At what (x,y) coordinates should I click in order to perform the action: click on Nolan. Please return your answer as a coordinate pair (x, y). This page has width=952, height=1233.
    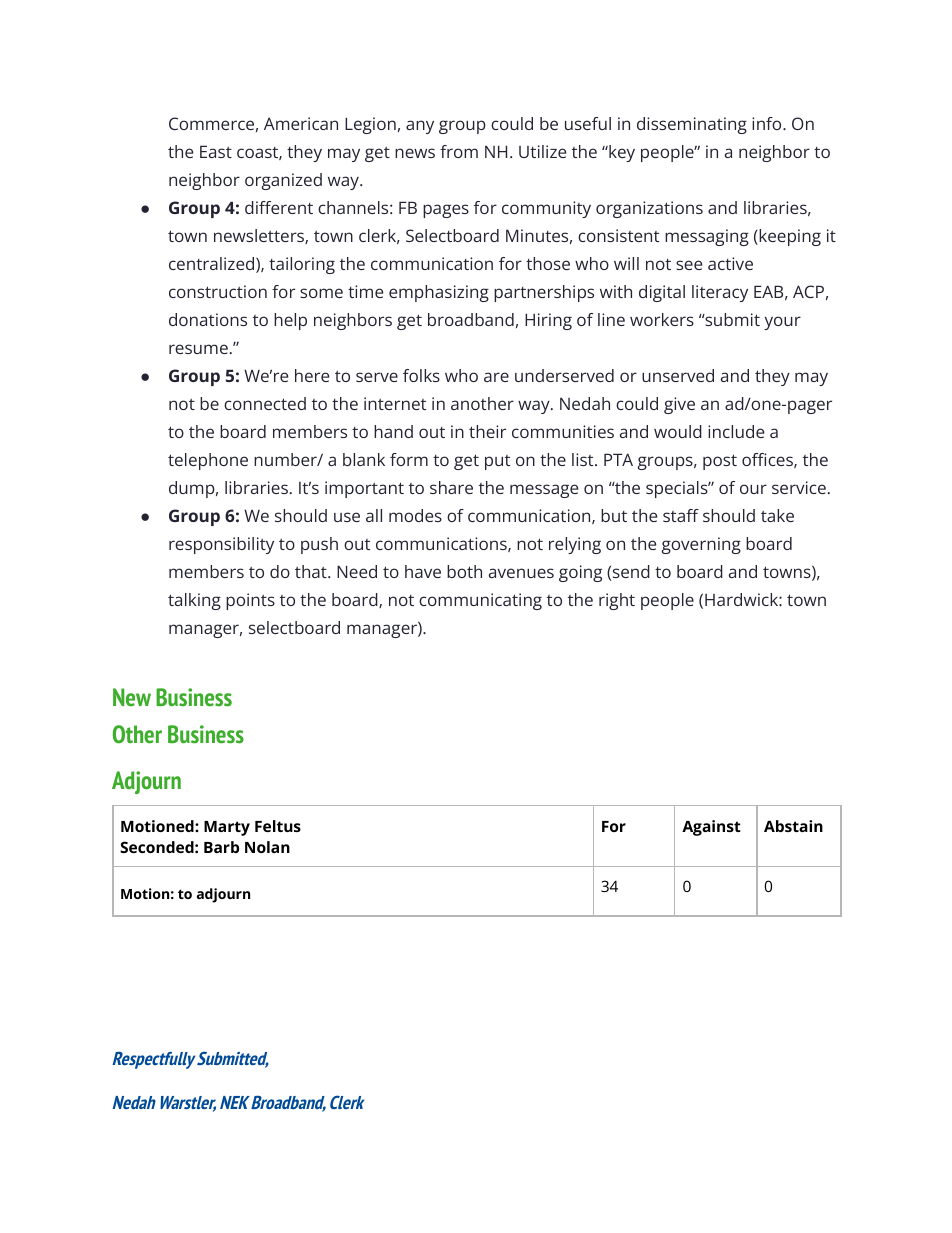
    Looking at the image, I should click on (267, 847).
